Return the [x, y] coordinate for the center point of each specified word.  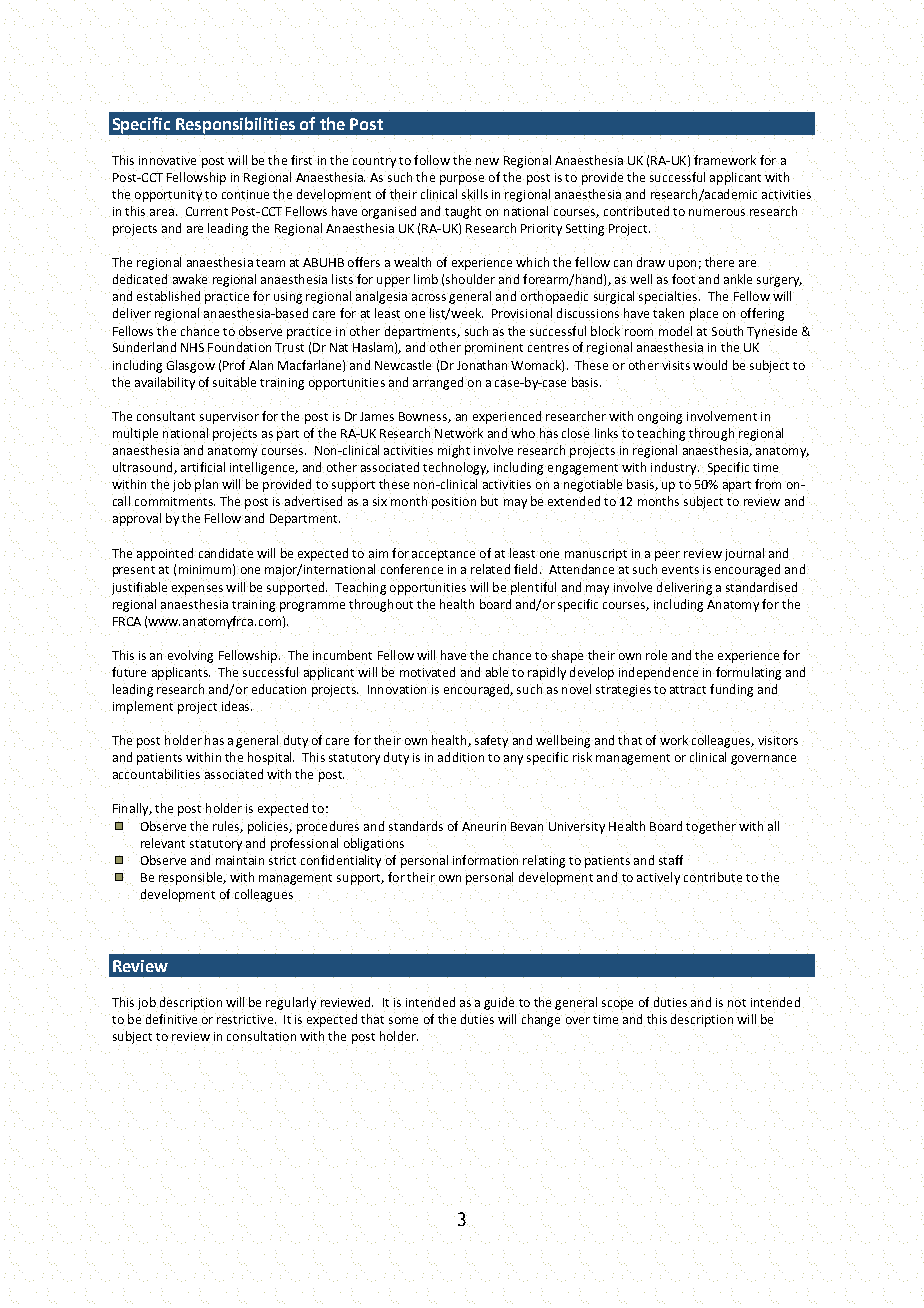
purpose [463, 180]
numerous [718, 213]
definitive [171, 1019]
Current [206, 212]
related [490, 569]
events [680, 570]
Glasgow [191, 365]
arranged [438, 384]
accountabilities [157, 775]
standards [416, 826]
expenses [197, 591]
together [711, 827]
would [710, 364]
